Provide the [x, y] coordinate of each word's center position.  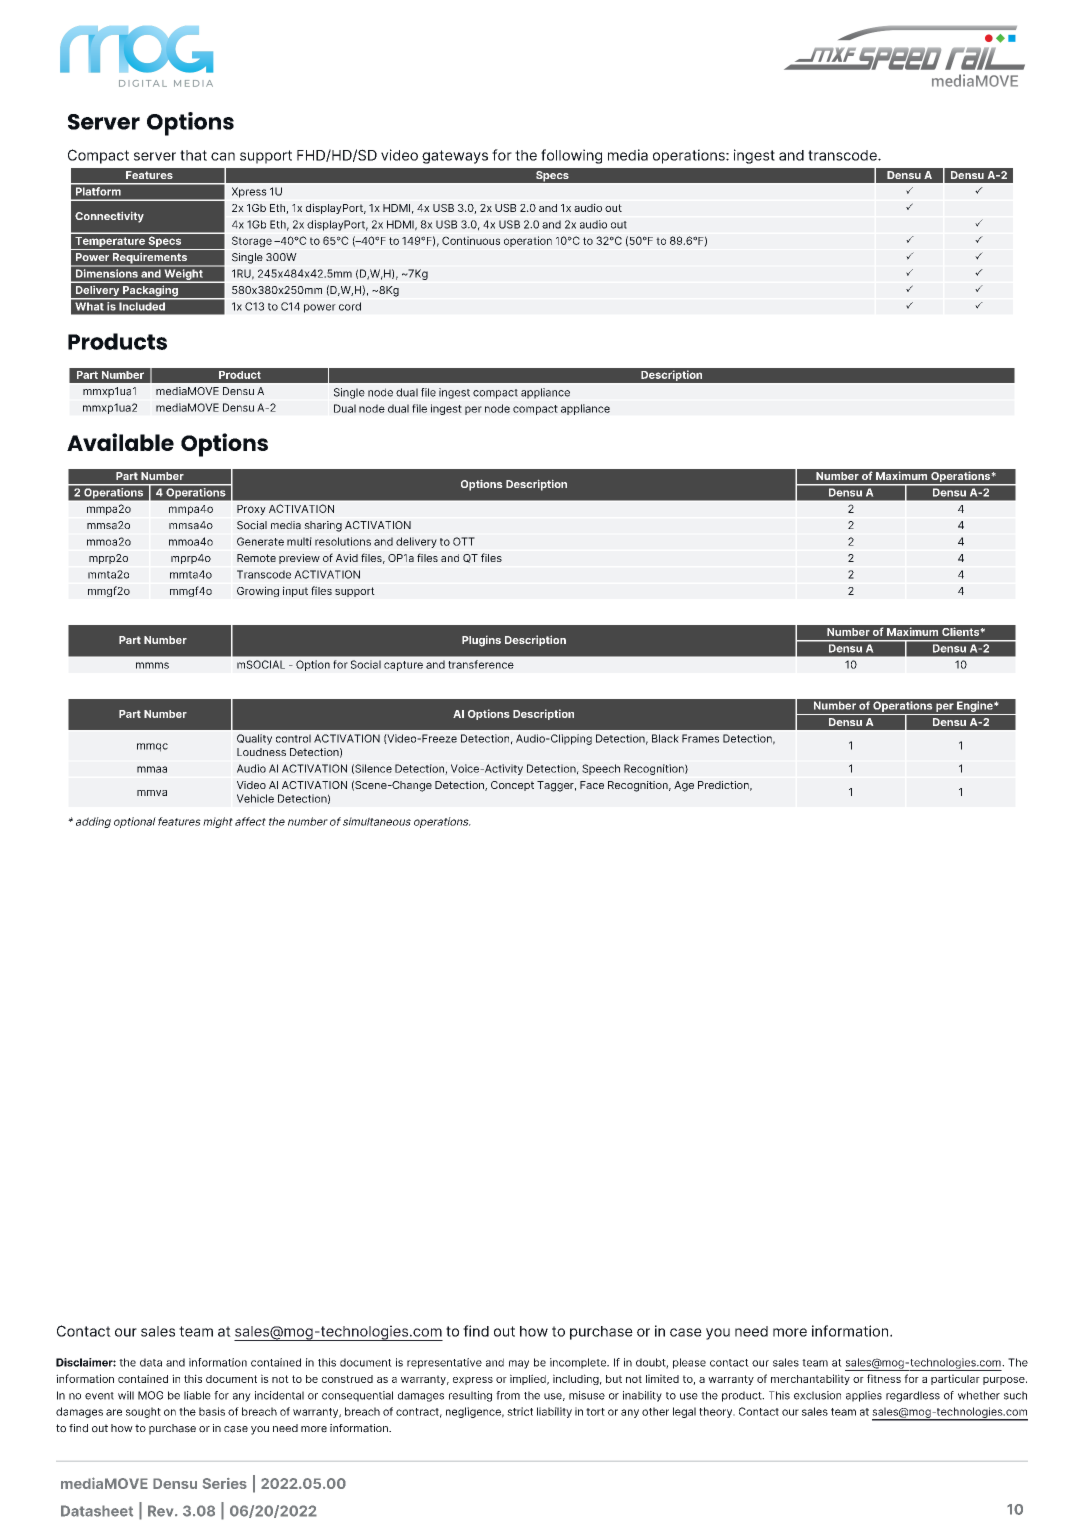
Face [592, 785]
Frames [700, 738]
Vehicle [255, 798]
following [571, 156]
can [223, 156]
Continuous [471, 240]
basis [212, 1411]
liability [554, 1412]
